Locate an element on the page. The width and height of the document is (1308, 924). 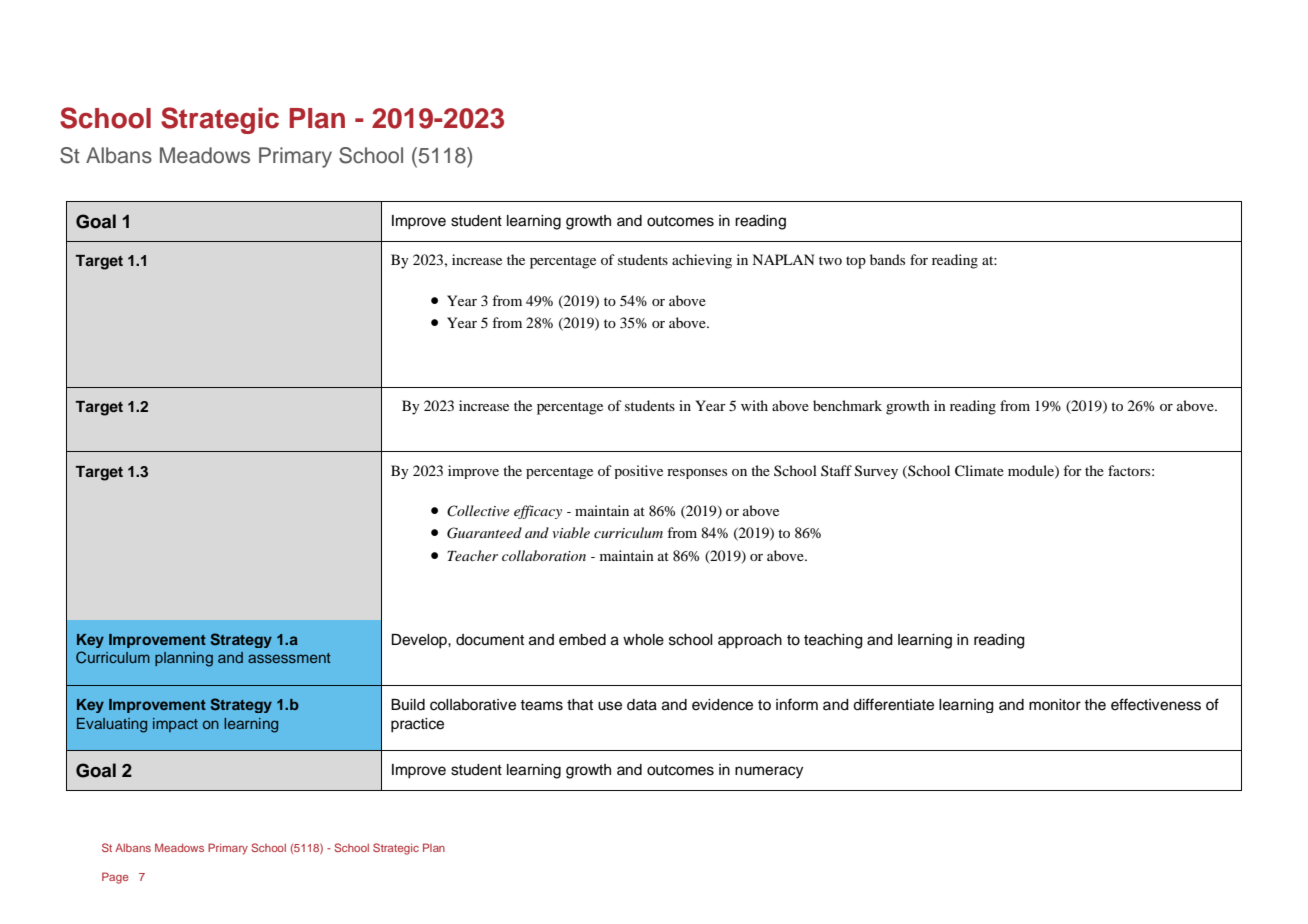
bands is located at coordinates (887, 259).
